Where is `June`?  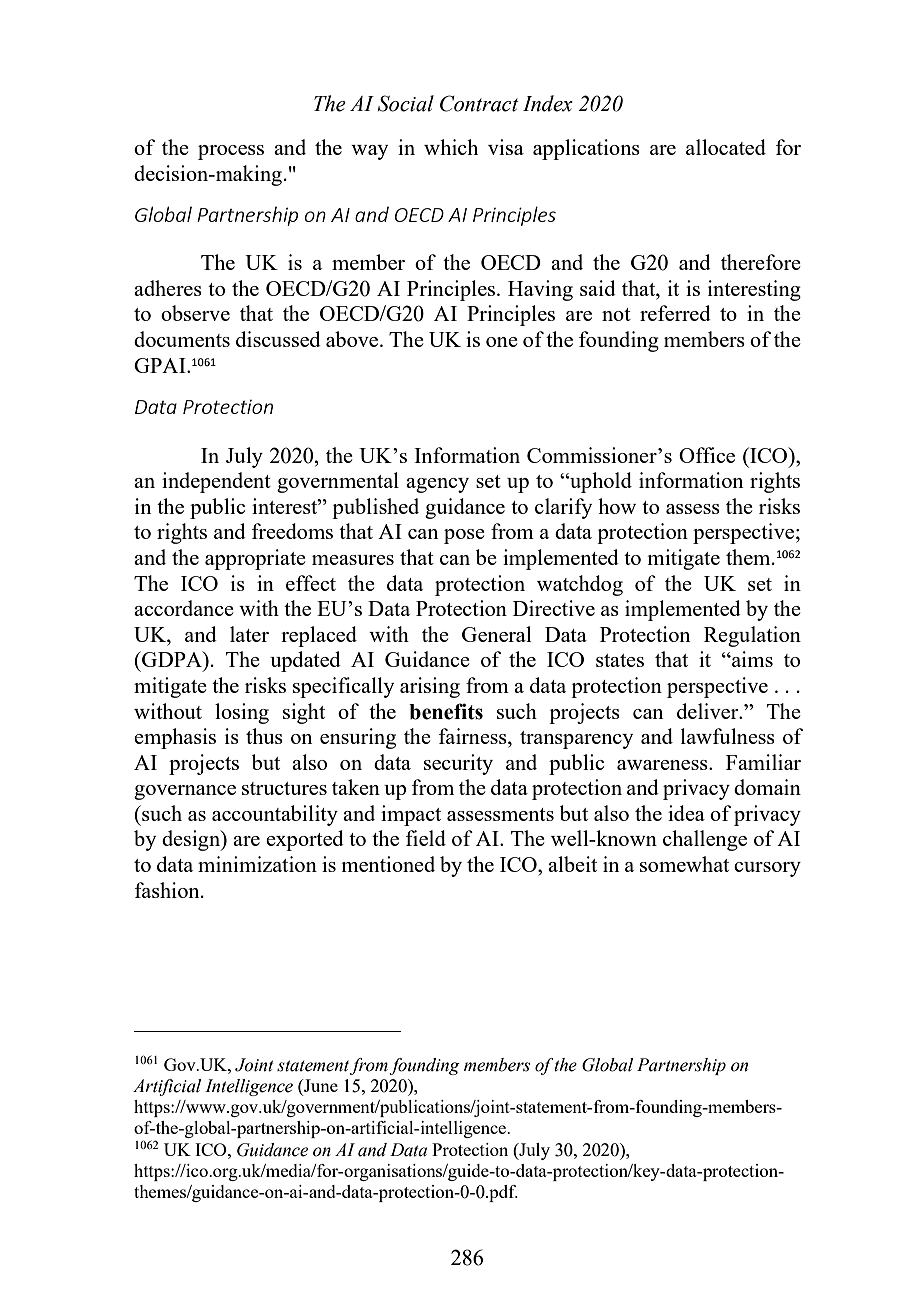
June is located at coordinates (320, 1085).
